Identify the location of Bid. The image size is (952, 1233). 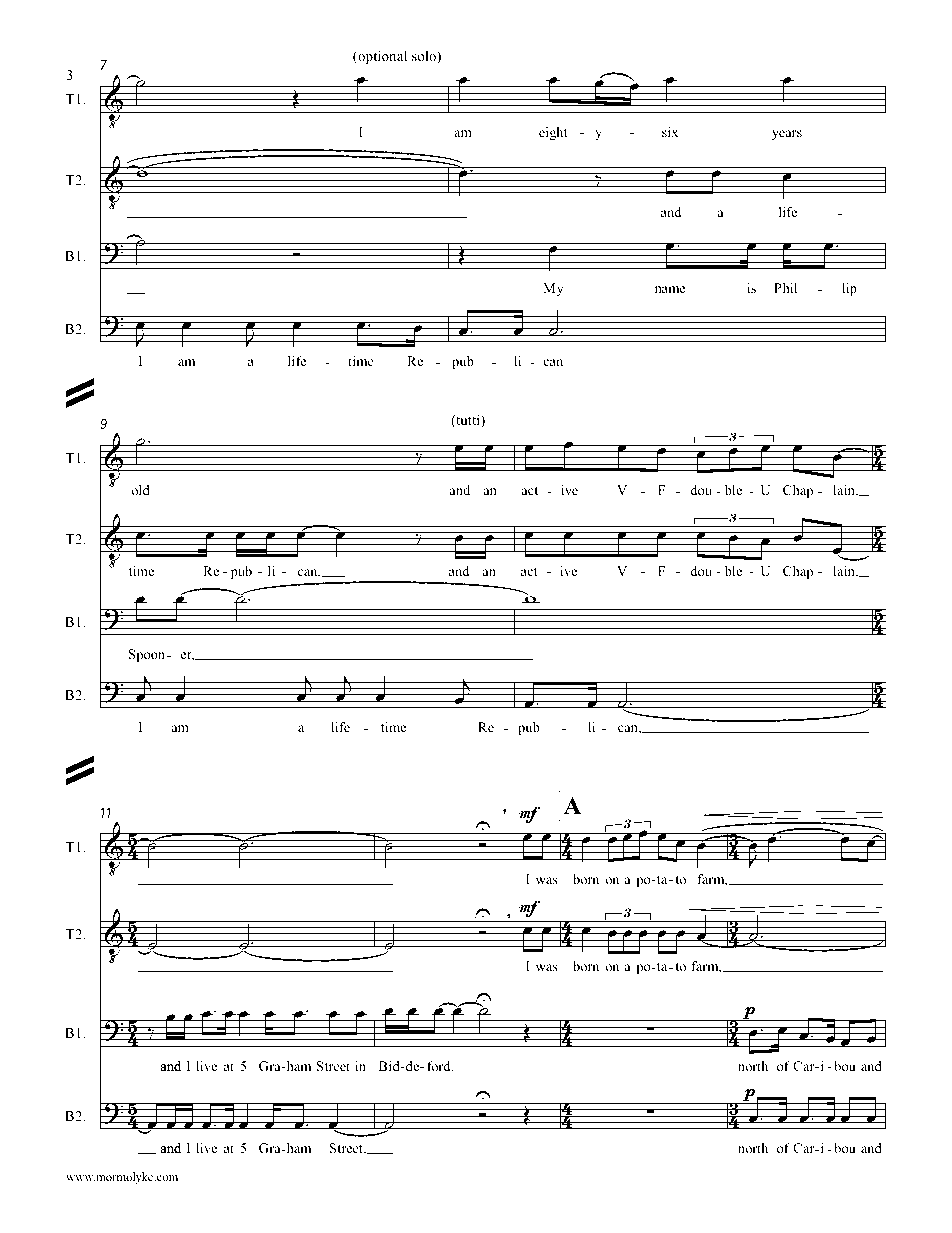
(390, 1066).
